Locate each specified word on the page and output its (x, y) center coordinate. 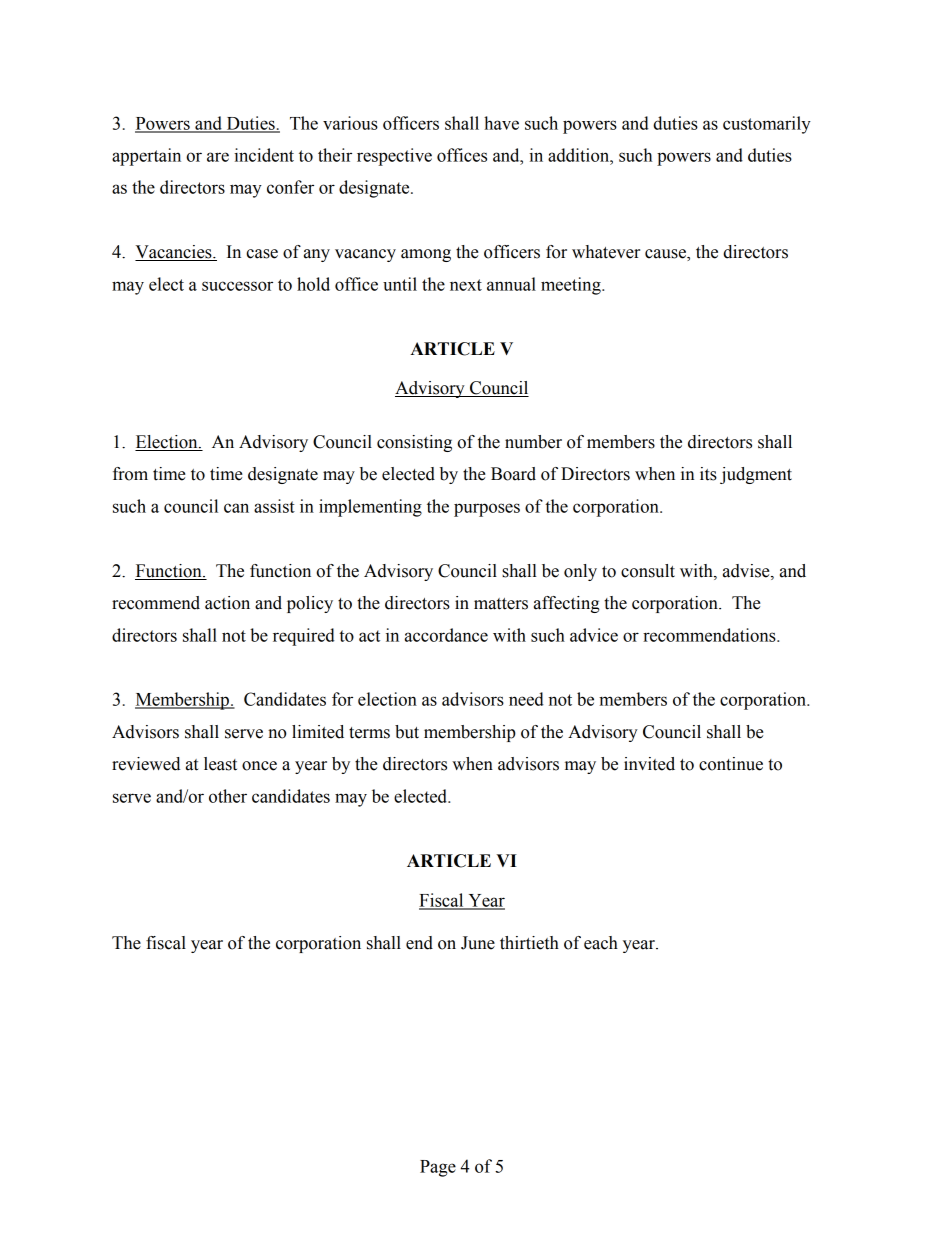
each (601, 943)
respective (394, 157)
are (218, 157)
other (228, 796)
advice (594, 635)
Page (438, 1168)
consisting (414, 443)
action (227, 603)
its (708, 474)
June (478, 943)
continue (731, 764)
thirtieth (529, 943)
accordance (446, 635)
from (130, 474)
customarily (767, 125)
